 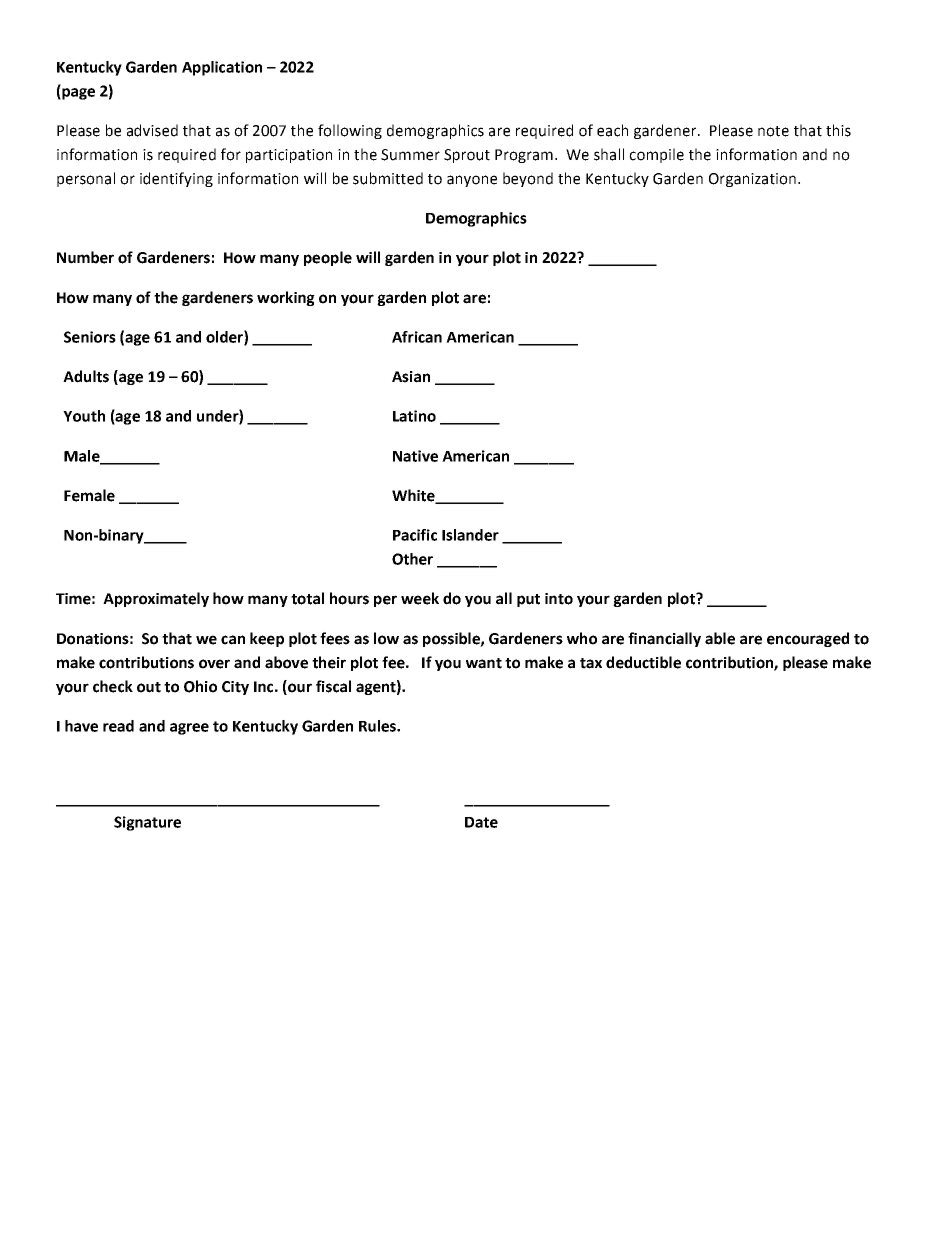 What do you see at coordinates (752, 180) in the screenshot?
I see `Organization` at bounding box center [752, 180].
